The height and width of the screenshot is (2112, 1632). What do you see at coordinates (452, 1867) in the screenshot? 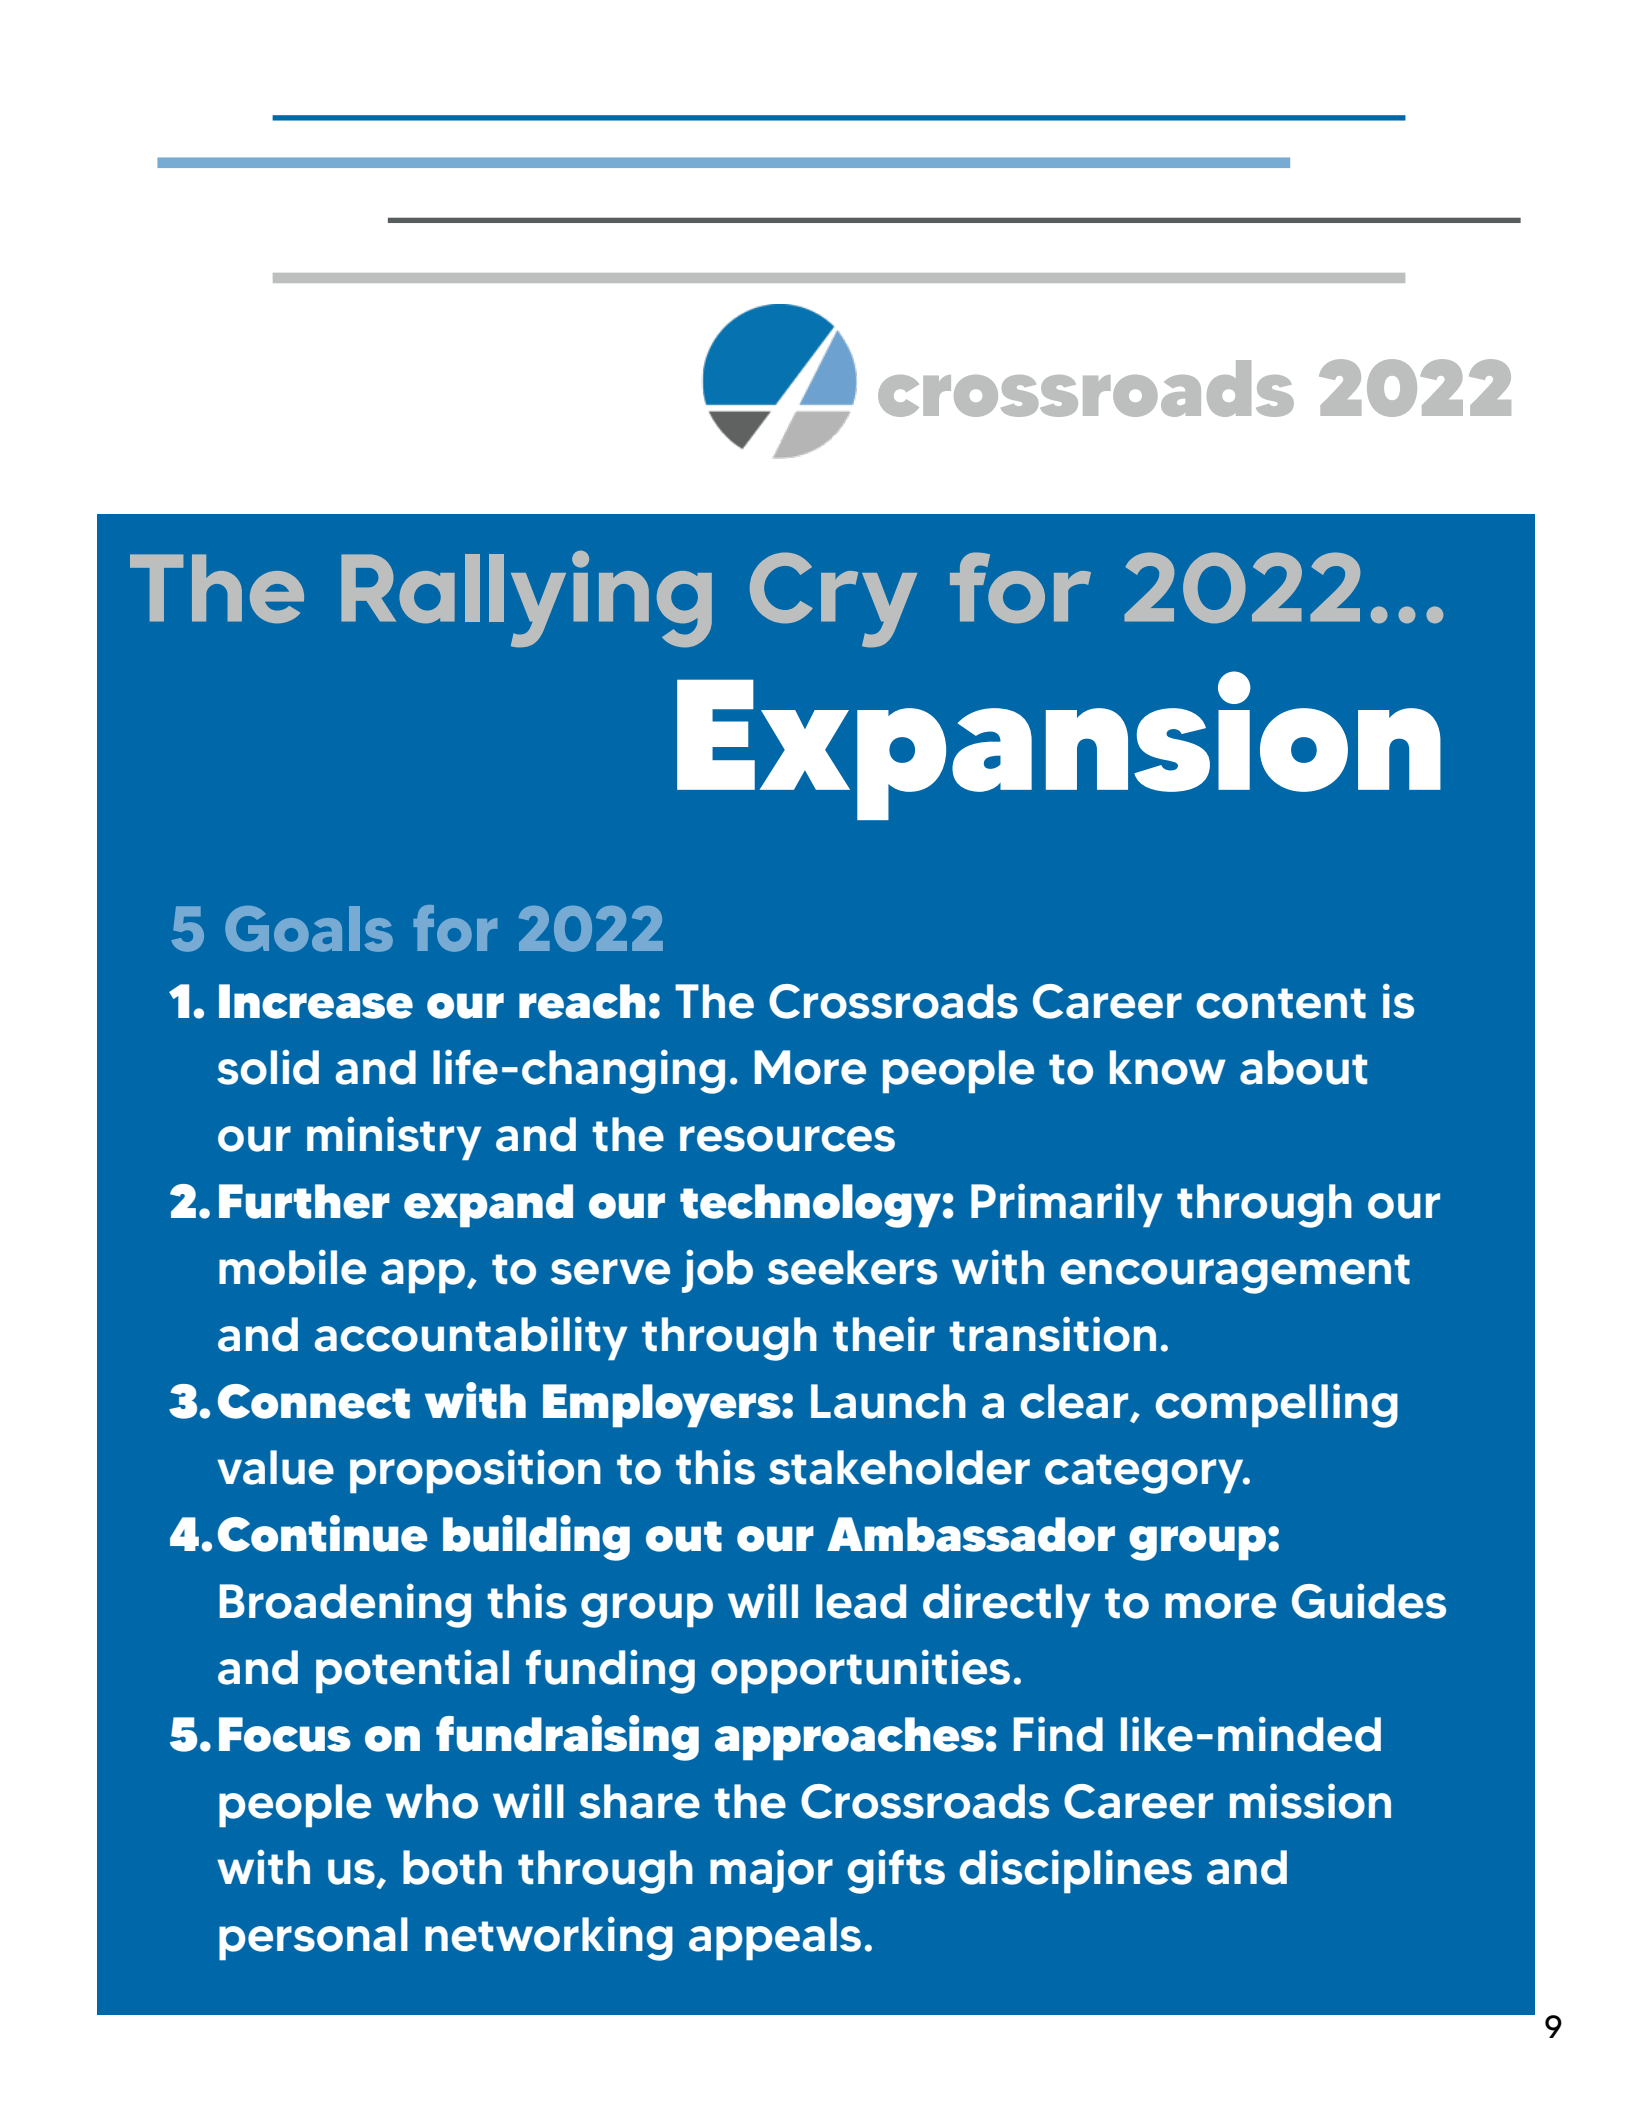
I see `both` at bounding box center [452, 1867].
